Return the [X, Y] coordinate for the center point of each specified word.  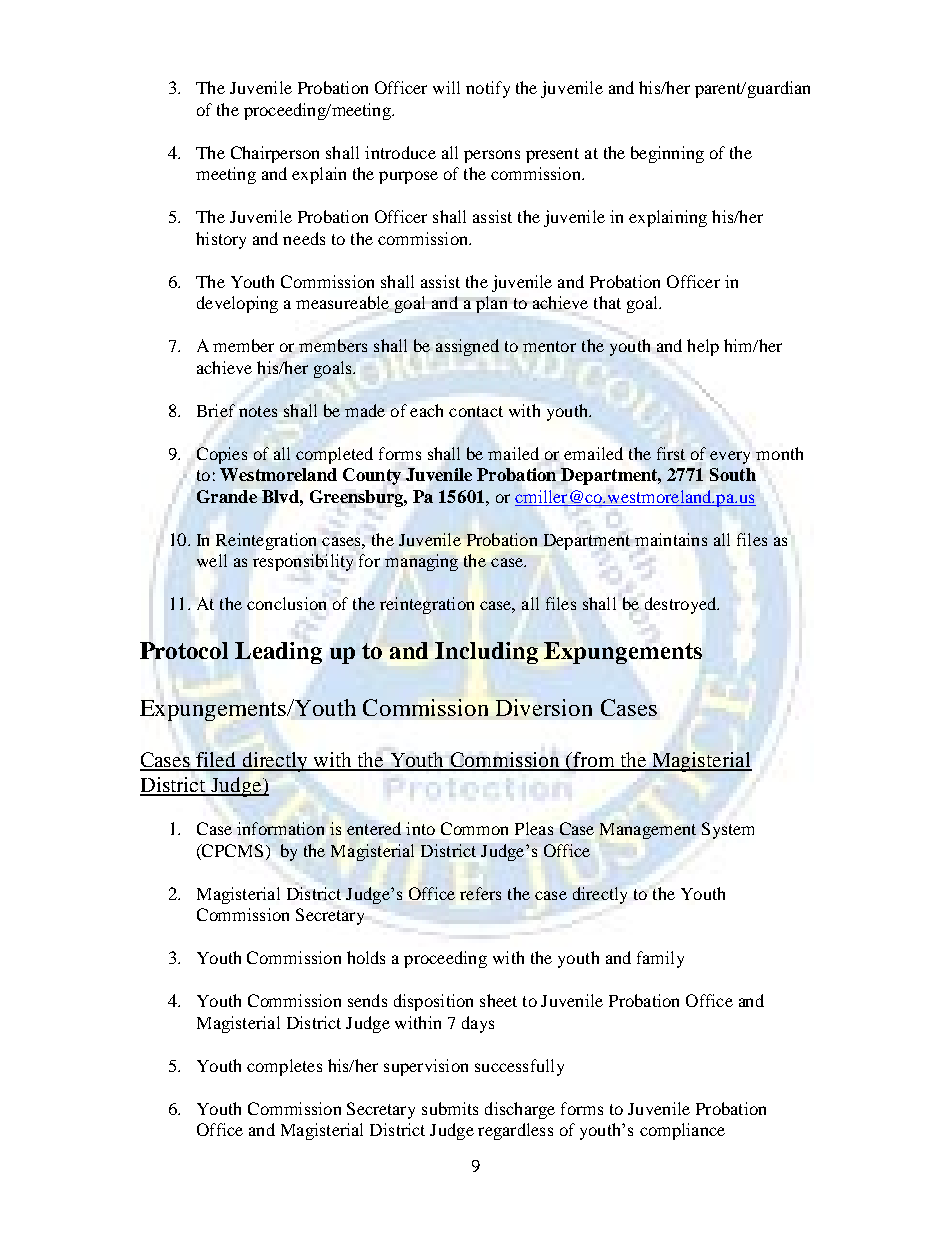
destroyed [682, 605]
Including [486, 653]
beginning [667, 154]
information [280, 828]
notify [488, 89]
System [728, 830]
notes [258, 411]
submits [450, 1108]
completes [284, 1067]
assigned [467, 347]
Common [474, 828]
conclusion [286, 603]
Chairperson [275, 154]
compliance [682, 1131]
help [703, 347]
